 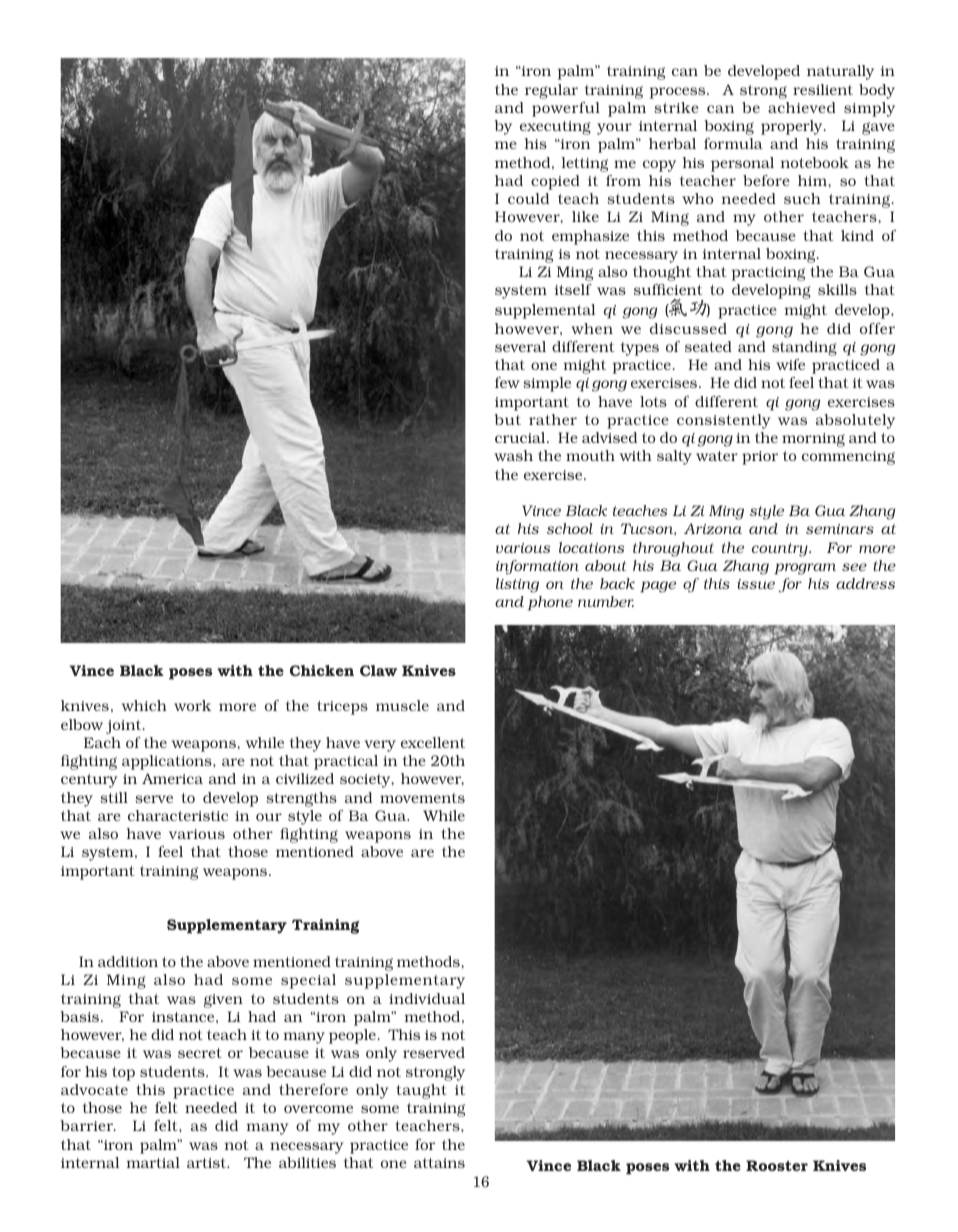 I want to click on wash, so click(x=513, y=455).
